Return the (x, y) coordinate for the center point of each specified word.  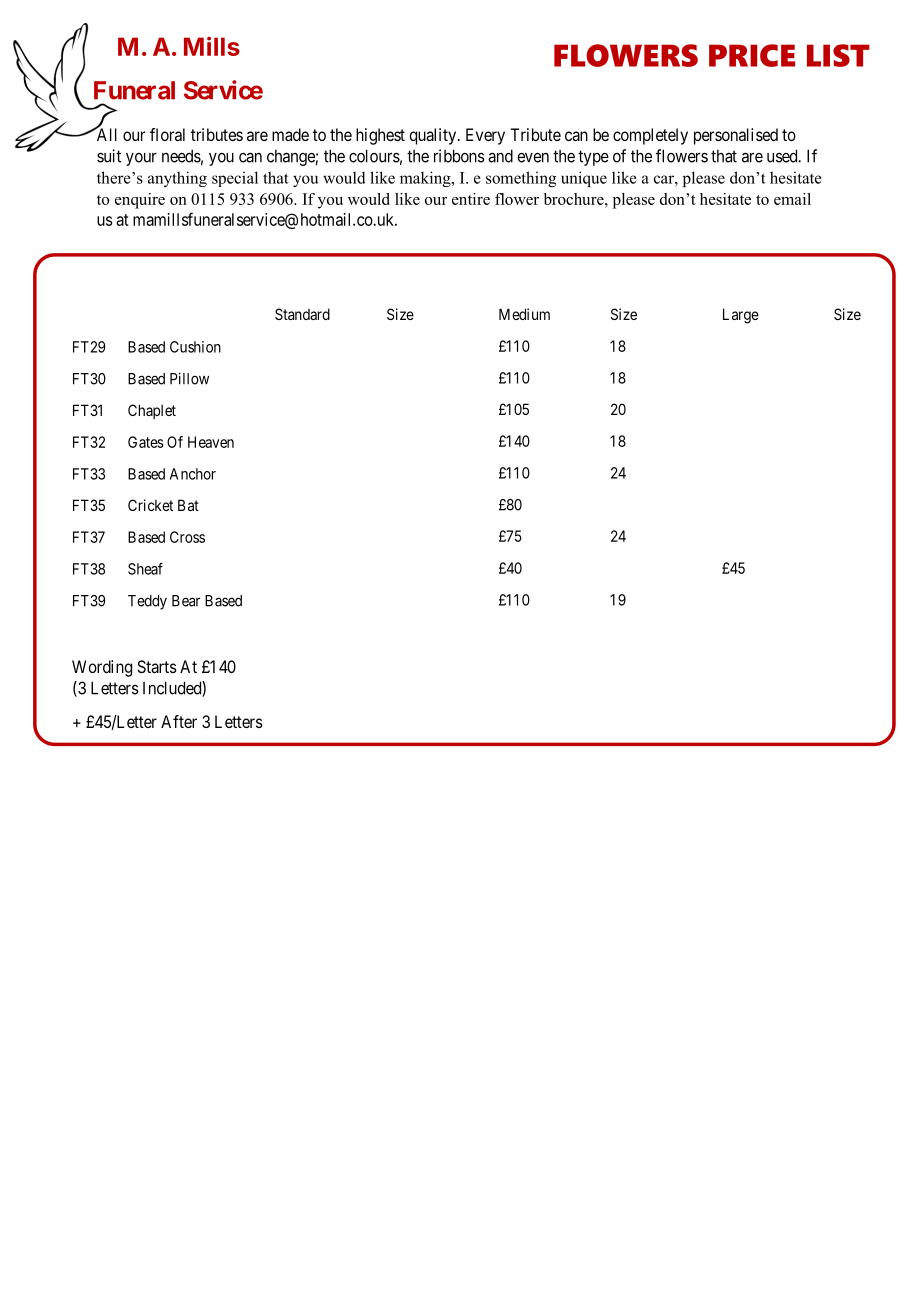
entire (471, 199)
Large (741, 316)
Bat (188, 505)
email (792, 199)
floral (167, 134)
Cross (187, 537)
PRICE (752, 55)
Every (485, 136)
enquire (140, 201)
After (179, 721)
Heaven (211, 442)
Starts (157, 666)
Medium (524, 314)
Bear (186, 601)
